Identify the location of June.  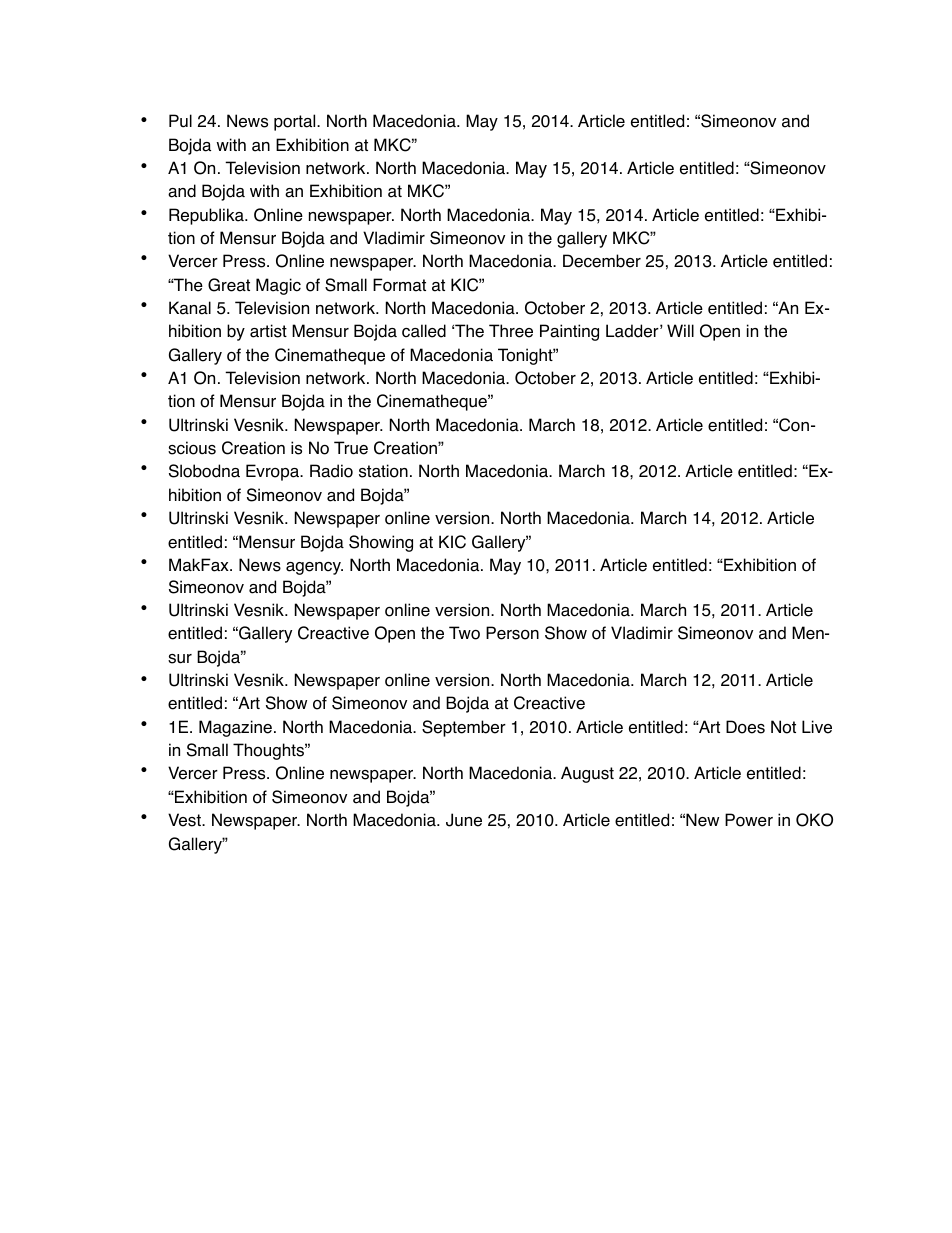
(464, 820).
